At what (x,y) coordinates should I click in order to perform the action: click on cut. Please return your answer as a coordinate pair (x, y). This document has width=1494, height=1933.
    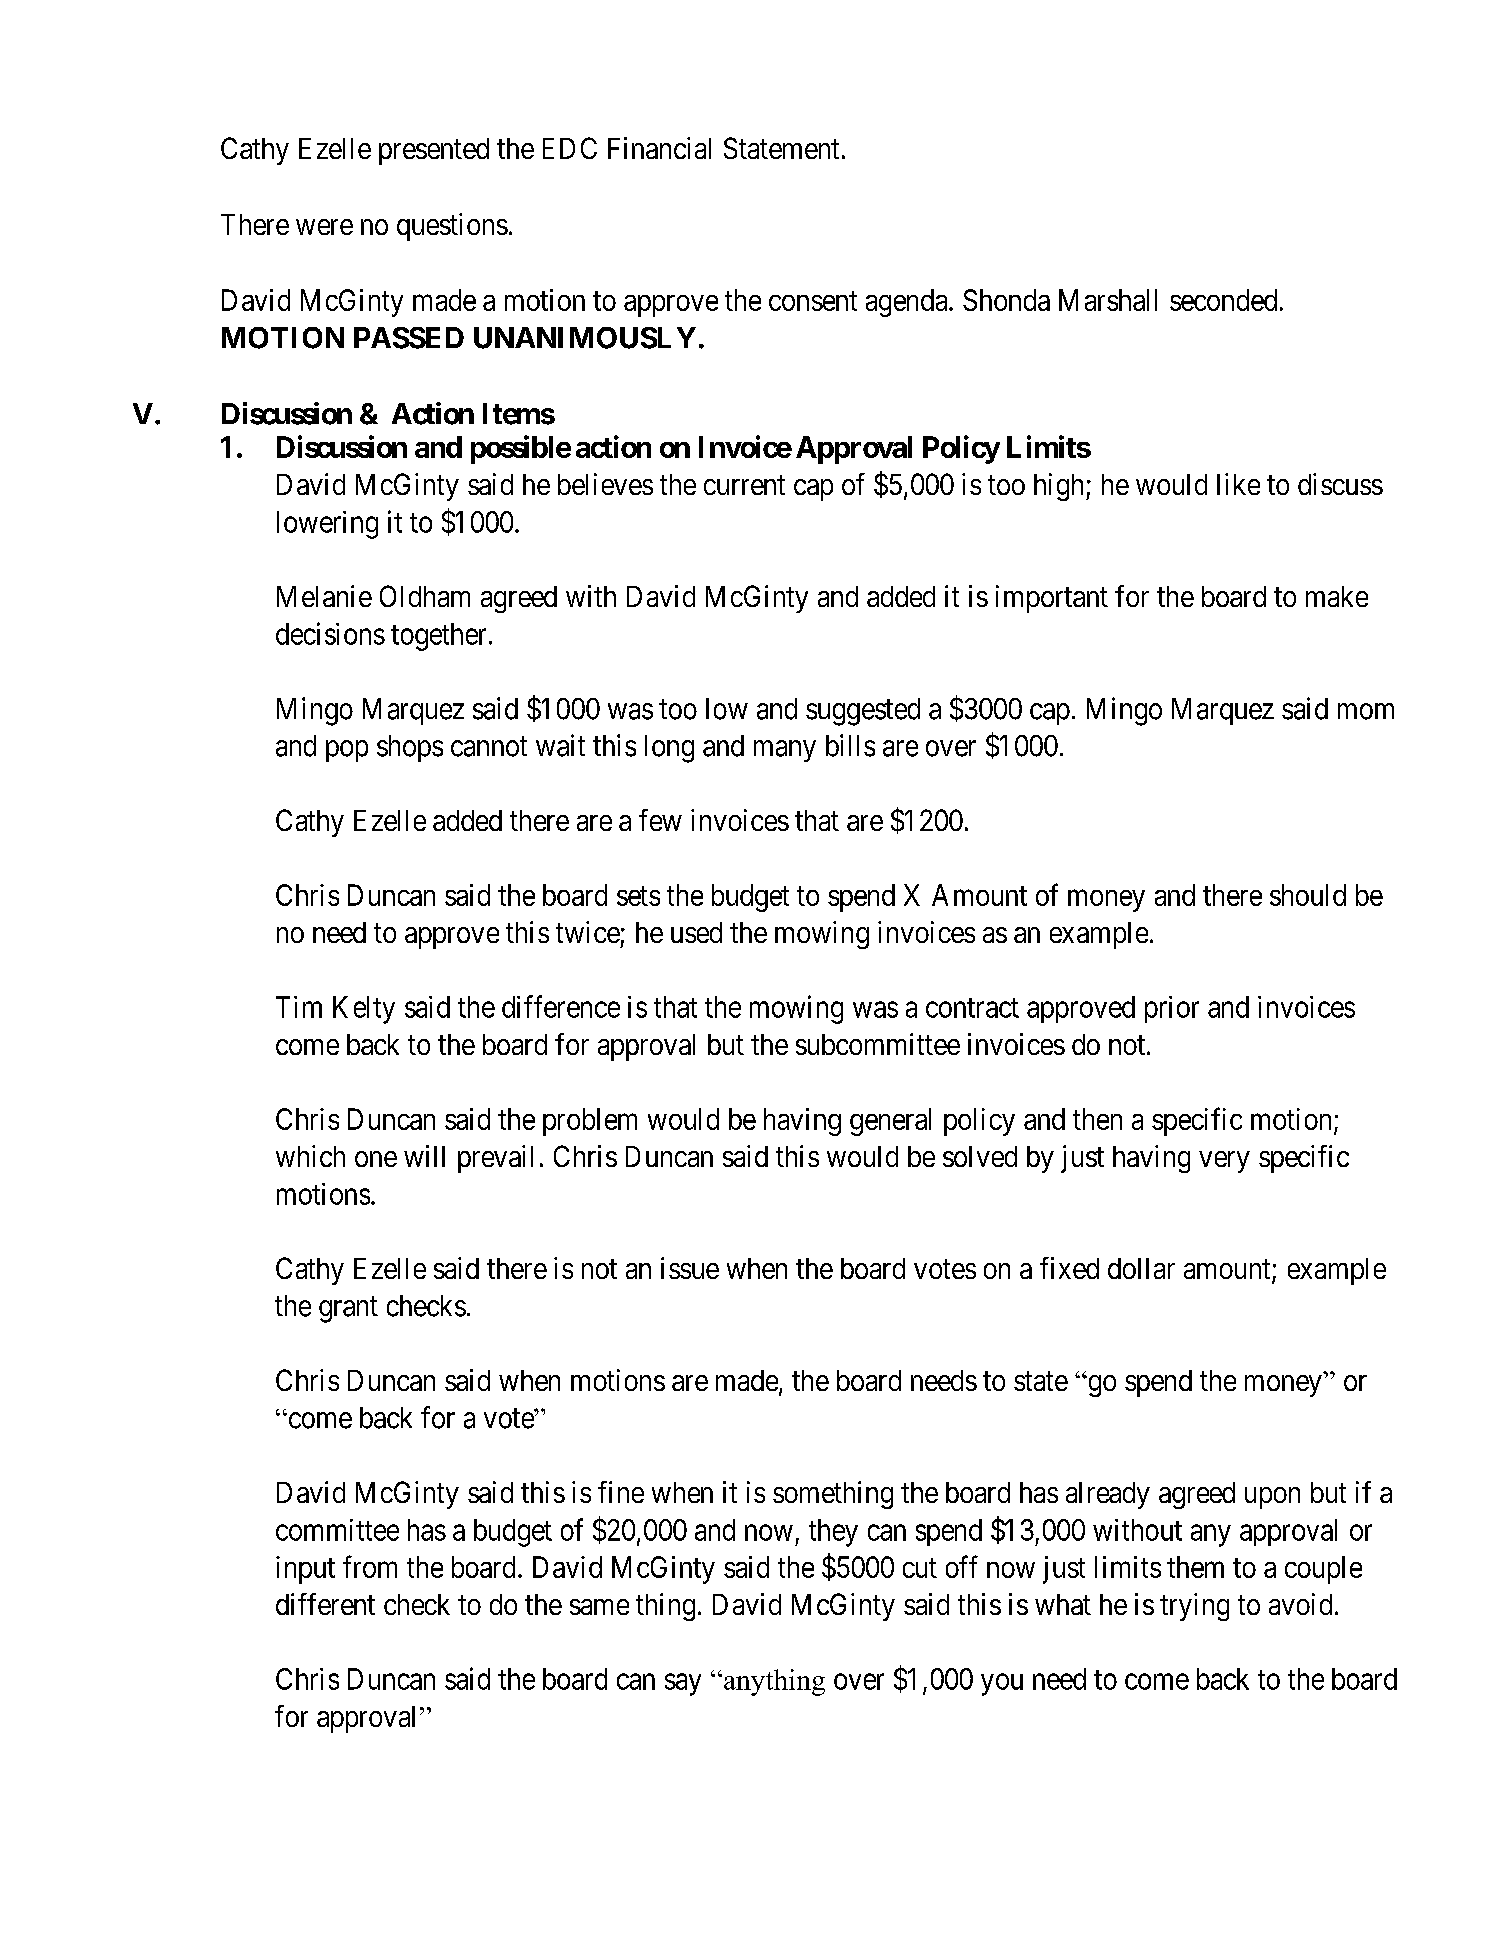
    Looking at the image, I should click on (920, 1568).
